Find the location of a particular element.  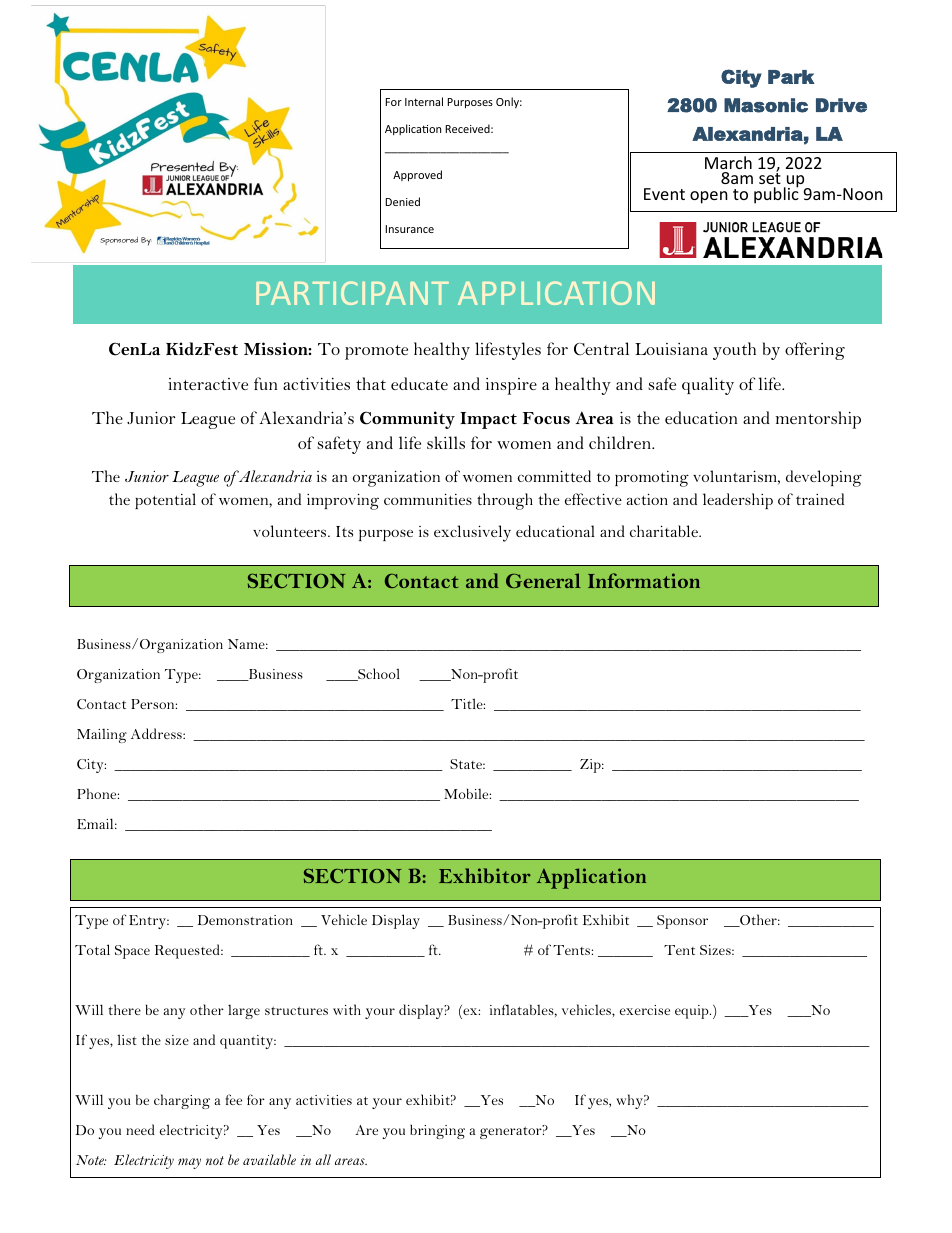

Internal is located at coordinates (424, 101).
